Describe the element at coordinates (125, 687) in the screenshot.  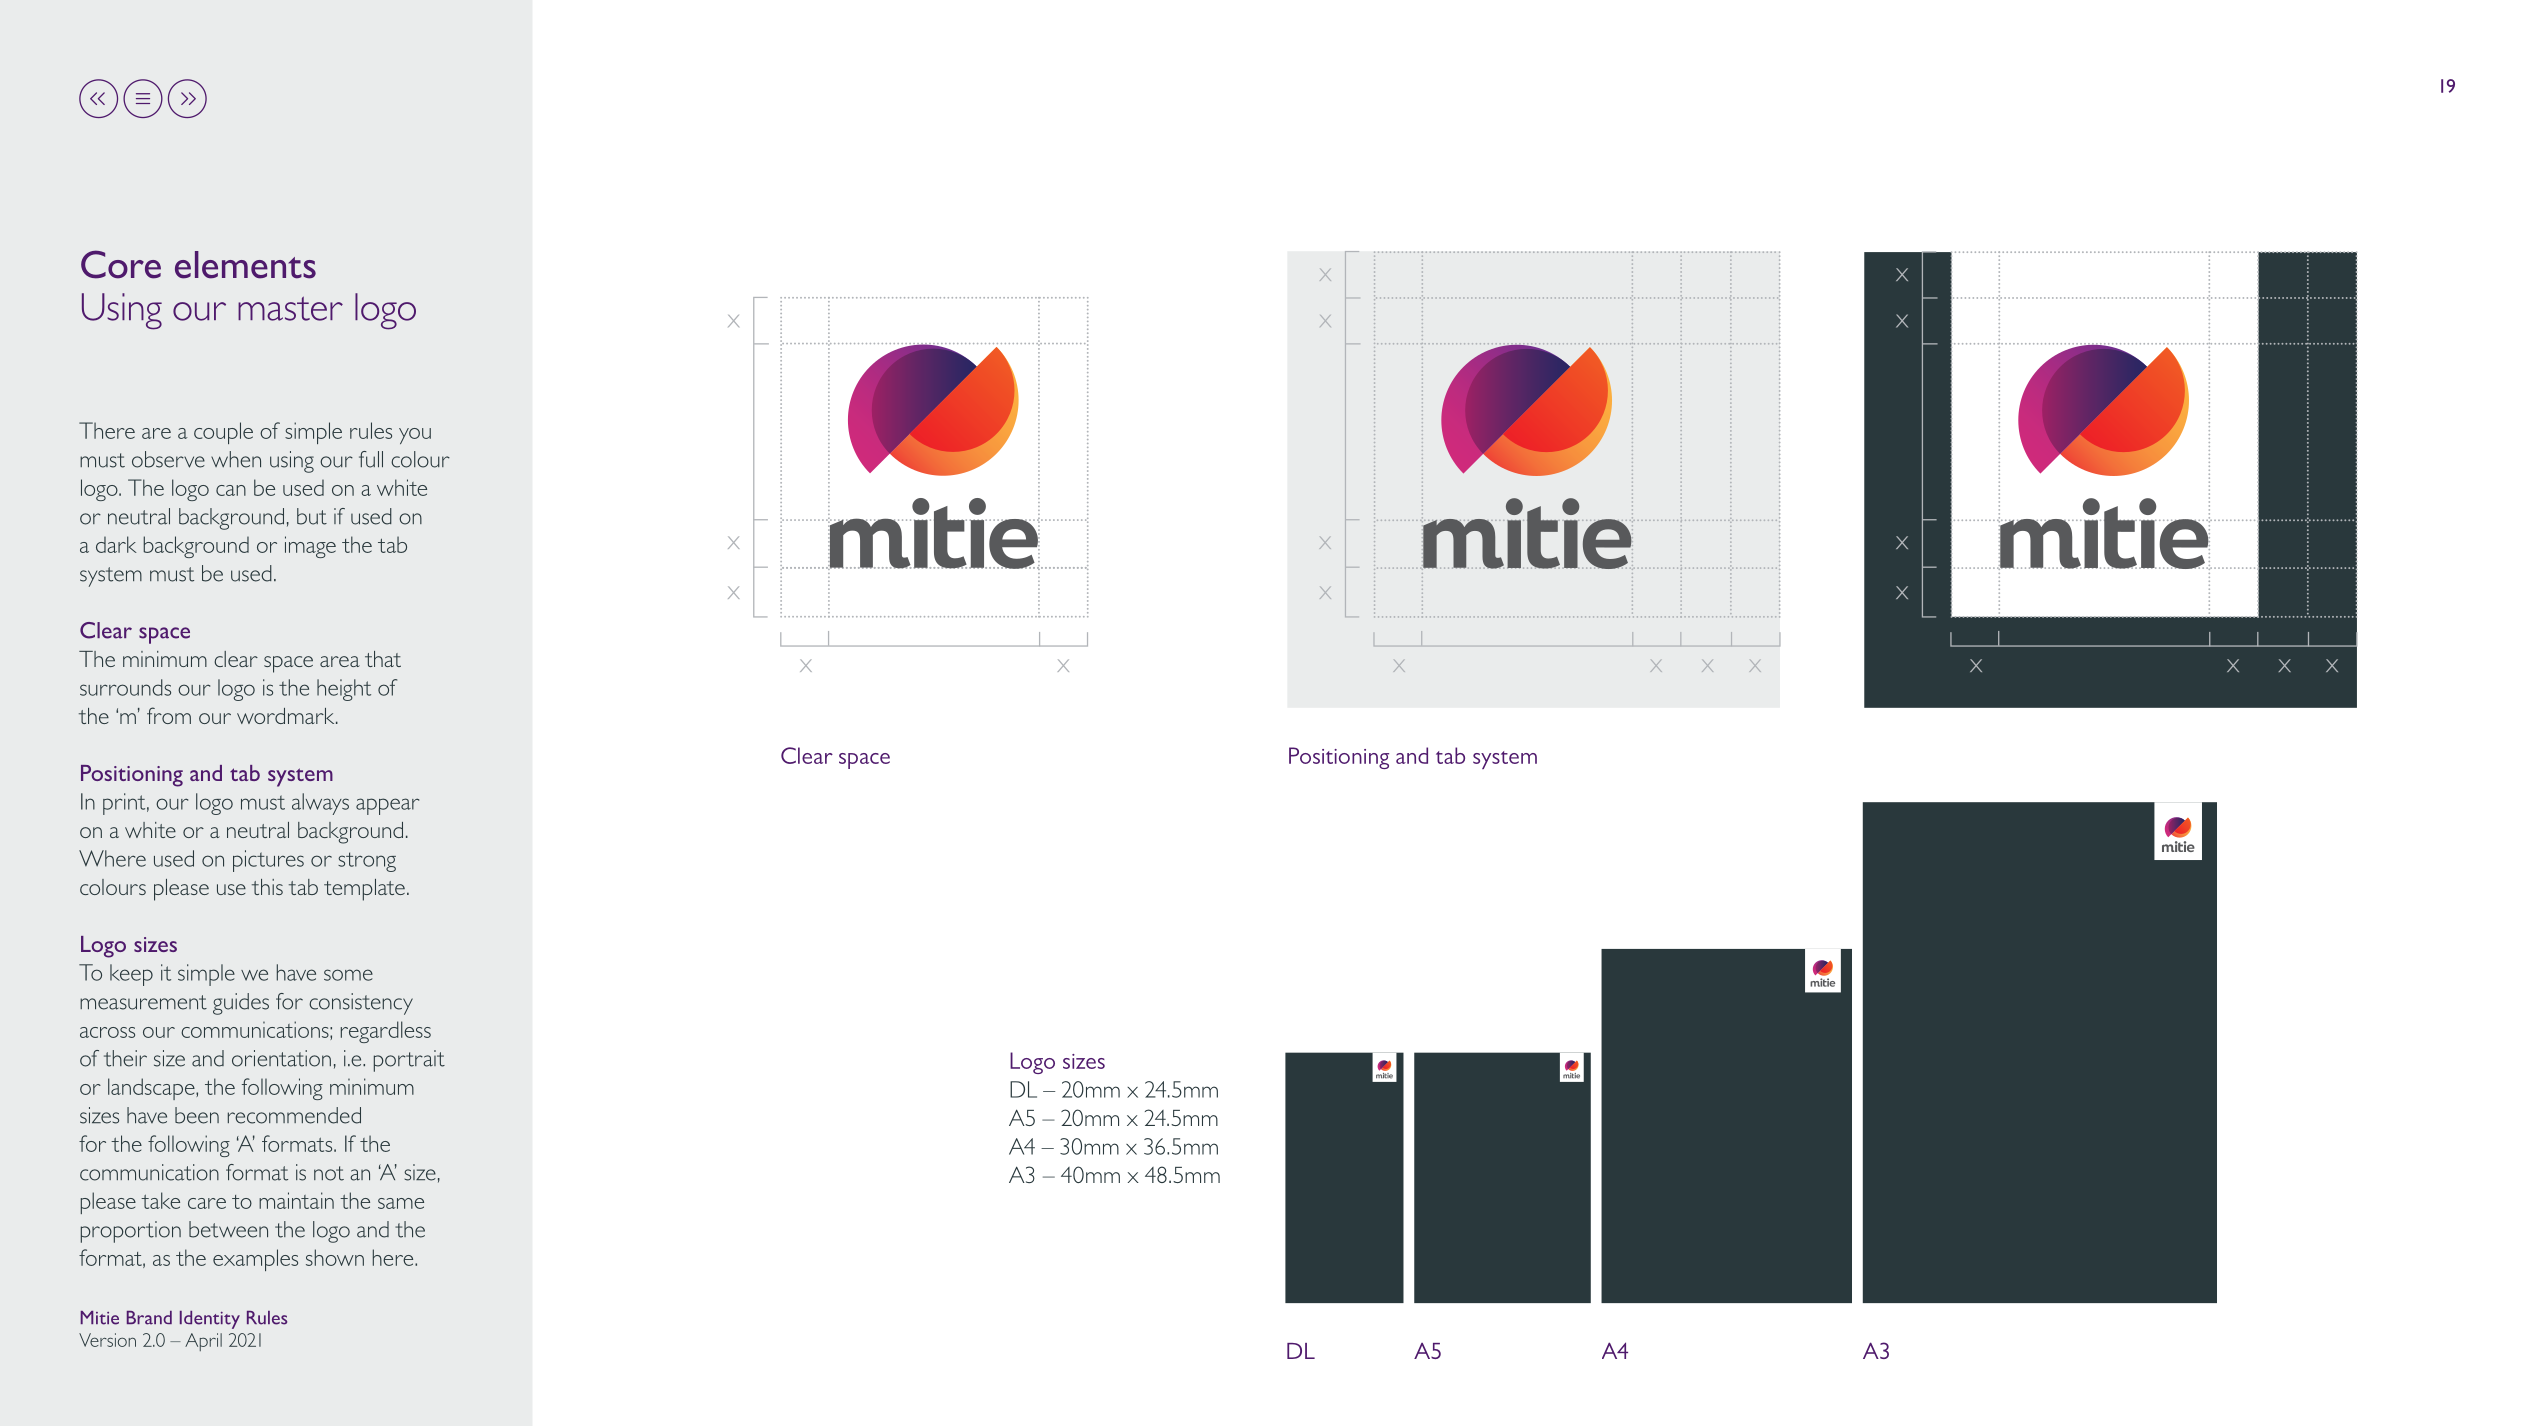
I see `surrounds` at that location.
